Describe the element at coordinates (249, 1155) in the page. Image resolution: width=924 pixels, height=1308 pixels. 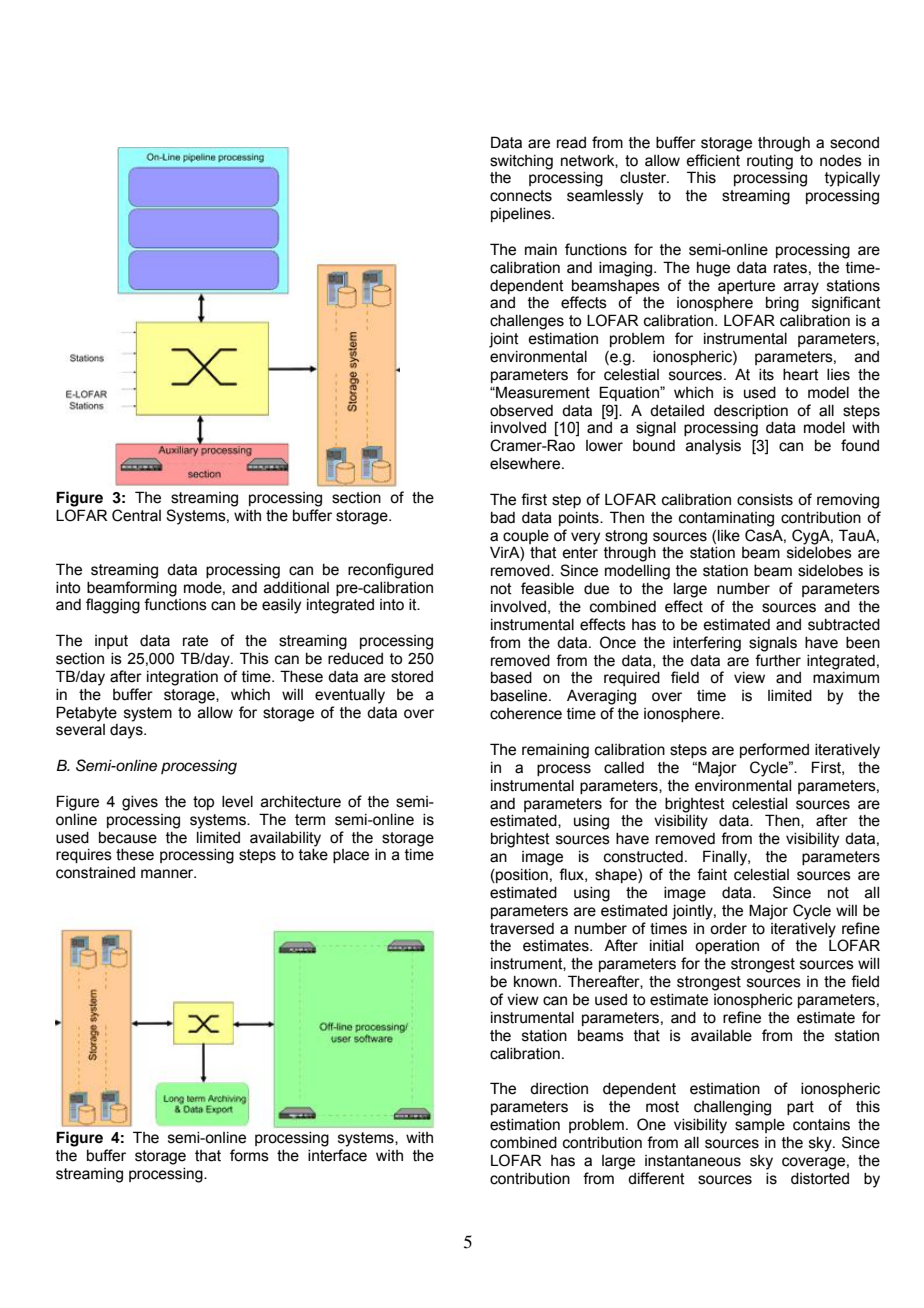
I see `forms` at that location.
